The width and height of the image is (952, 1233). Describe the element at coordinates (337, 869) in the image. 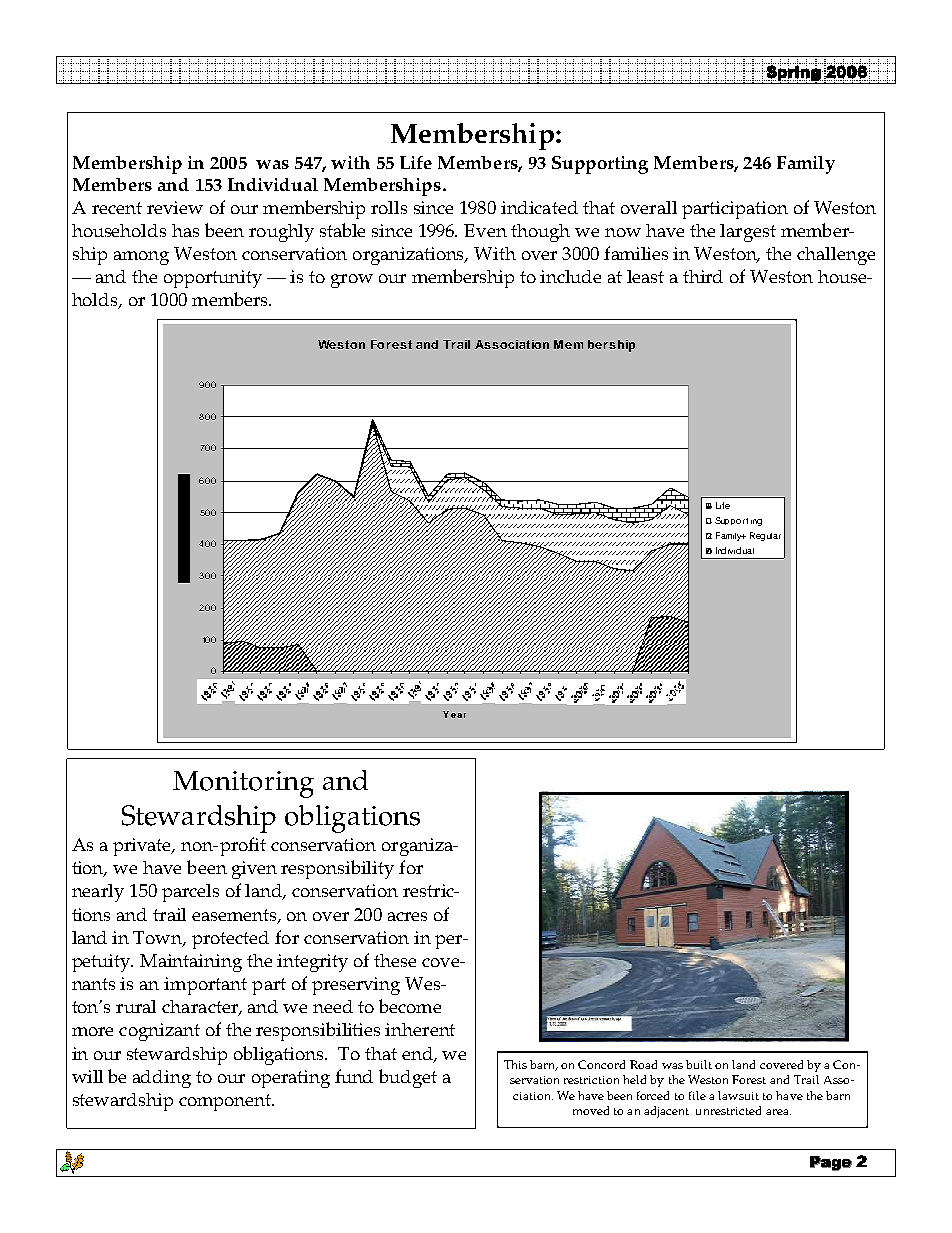

I see `responsibility` at that location.
